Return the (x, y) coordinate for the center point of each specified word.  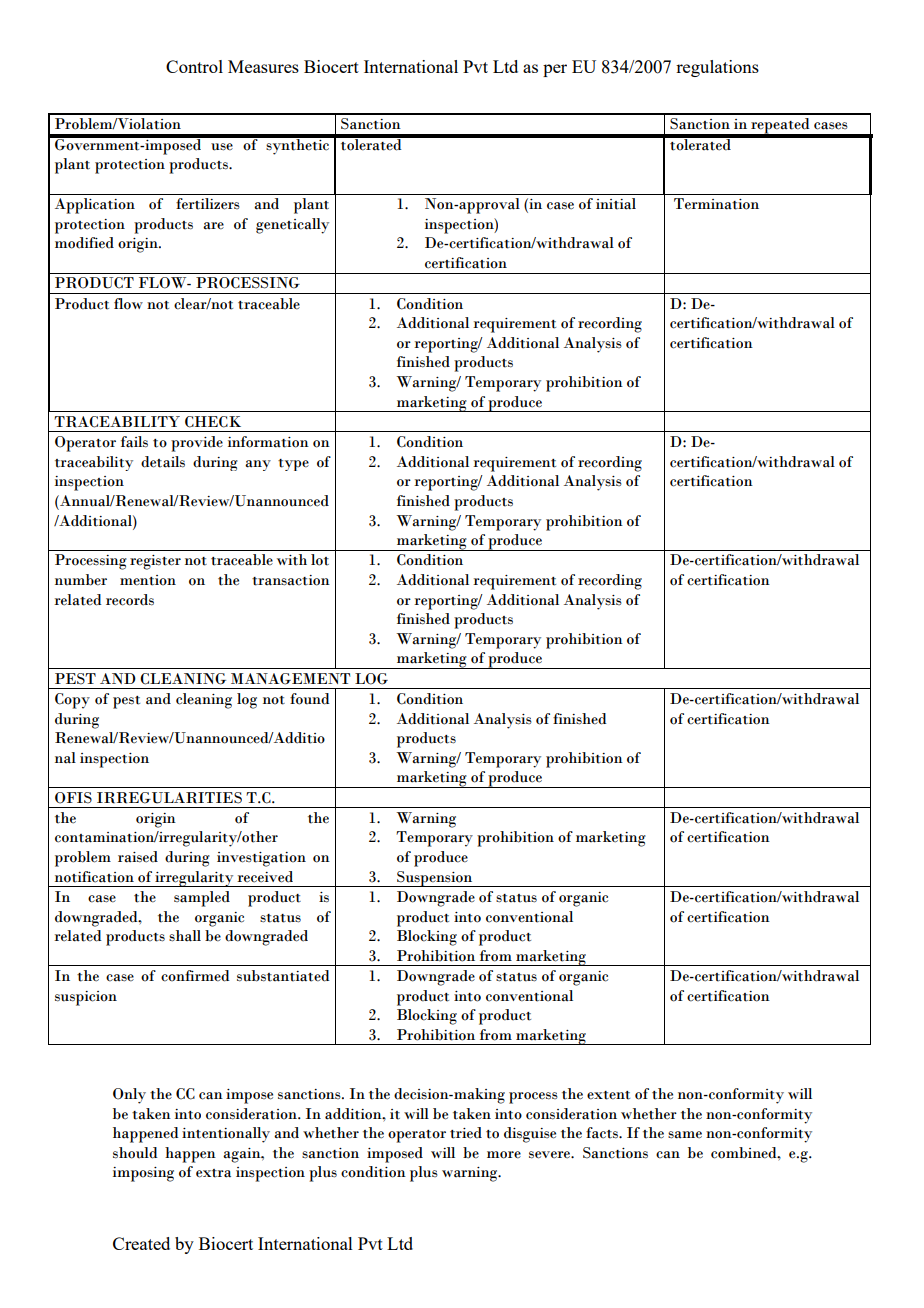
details (163, 462)
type (293, 465)
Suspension (435, 879)
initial (616, 204)
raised (138, 857)
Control (194, 66)
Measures (263, 66)
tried (466, 1133)
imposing (143, 1174)
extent (608, 1095)
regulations (717, 68)
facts (603, 1133)
